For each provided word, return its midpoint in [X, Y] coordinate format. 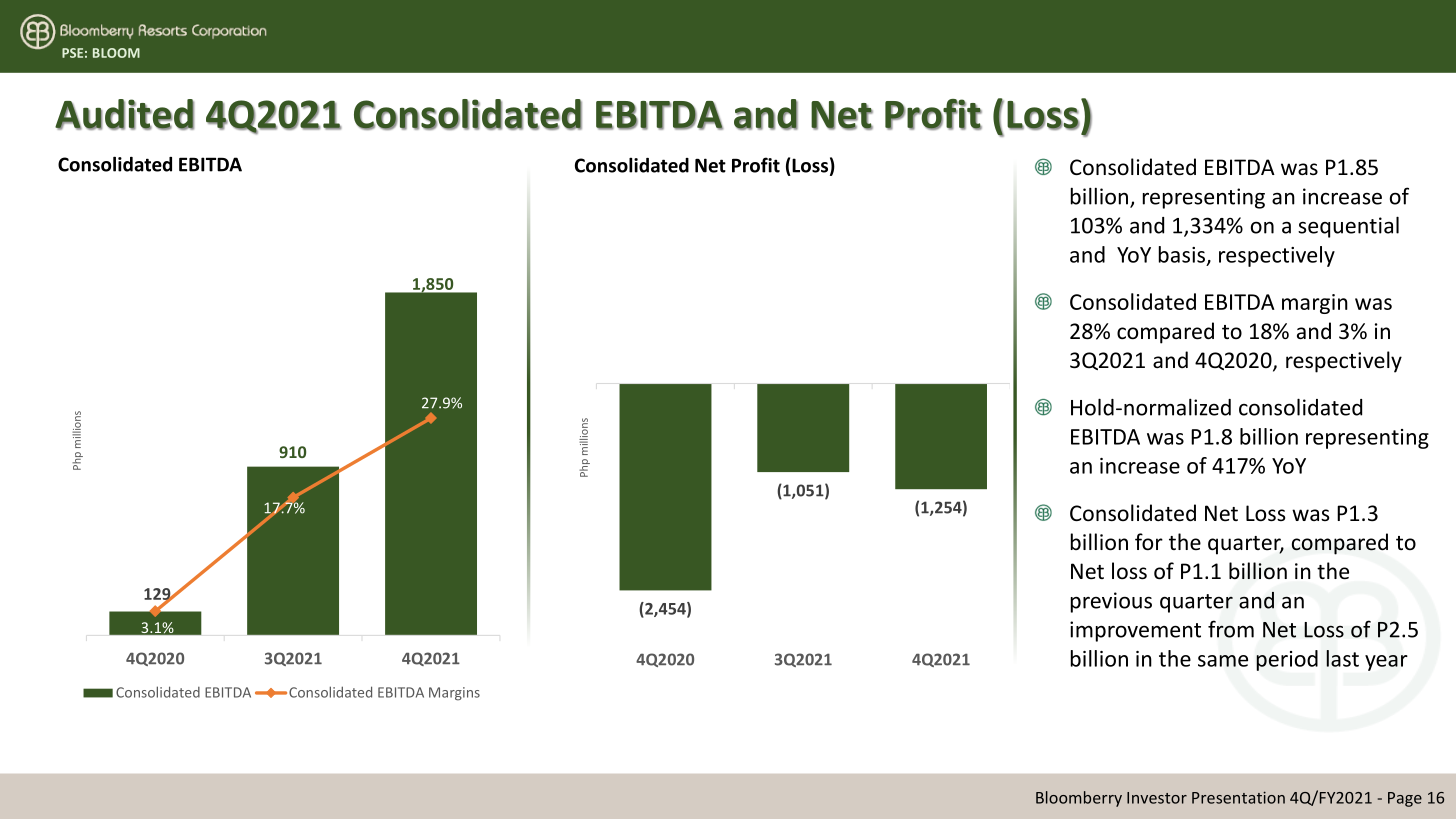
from [1231, 629]
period [1287, 660]
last [1342, 658]
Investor [1157, 798]
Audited [124, 114]
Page [1405, 799]
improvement [1135, 631]
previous [1111, 602]
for [1149, 542]
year [1386, 663]
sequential [1348, 227]
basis [1183, 255]
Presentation [1238, 797]
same [1223, 661]
